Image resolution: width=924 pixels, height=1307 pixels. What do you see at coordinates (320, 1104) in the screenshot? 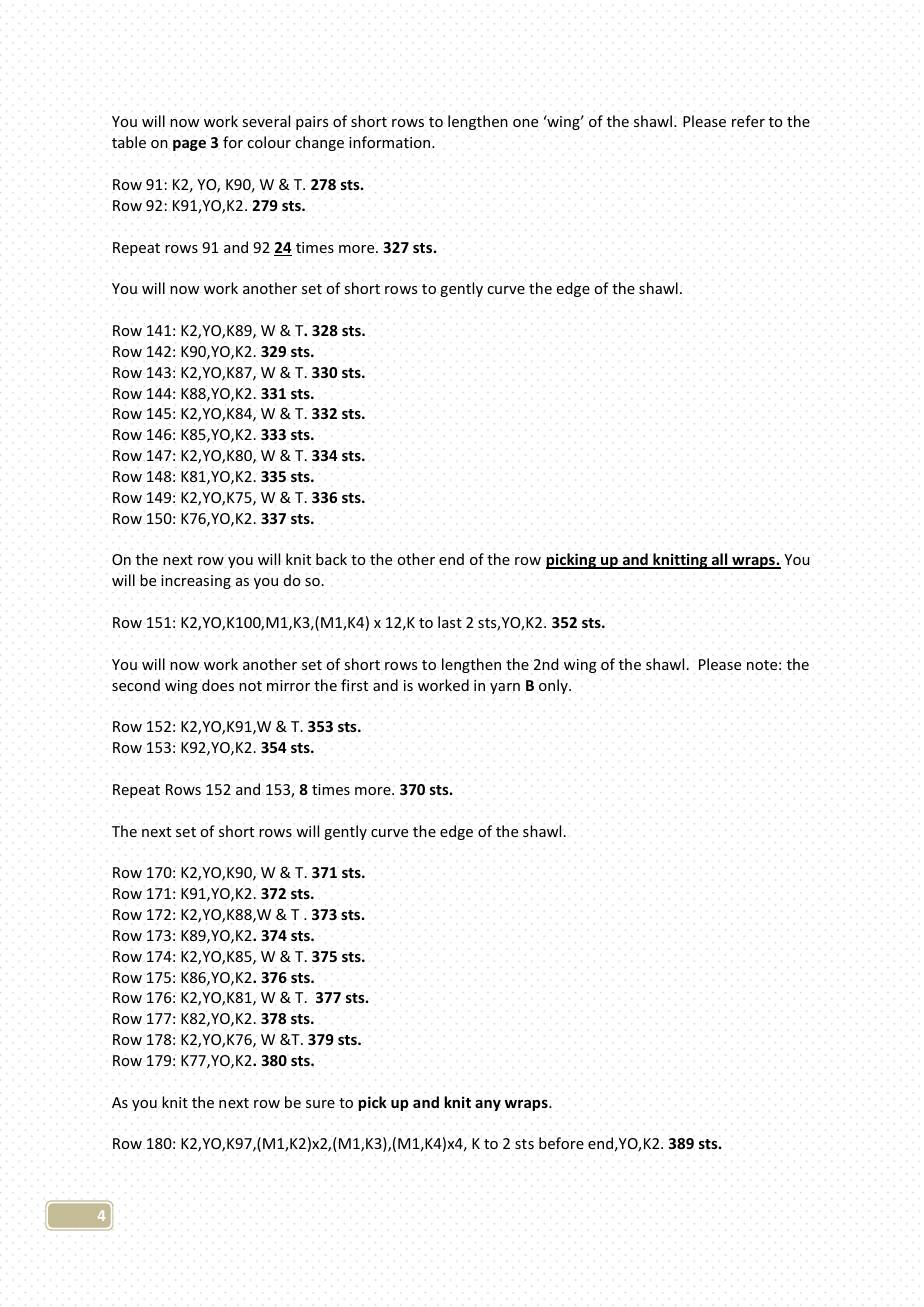
I see `sure` at bounding box center [320, 1104].
